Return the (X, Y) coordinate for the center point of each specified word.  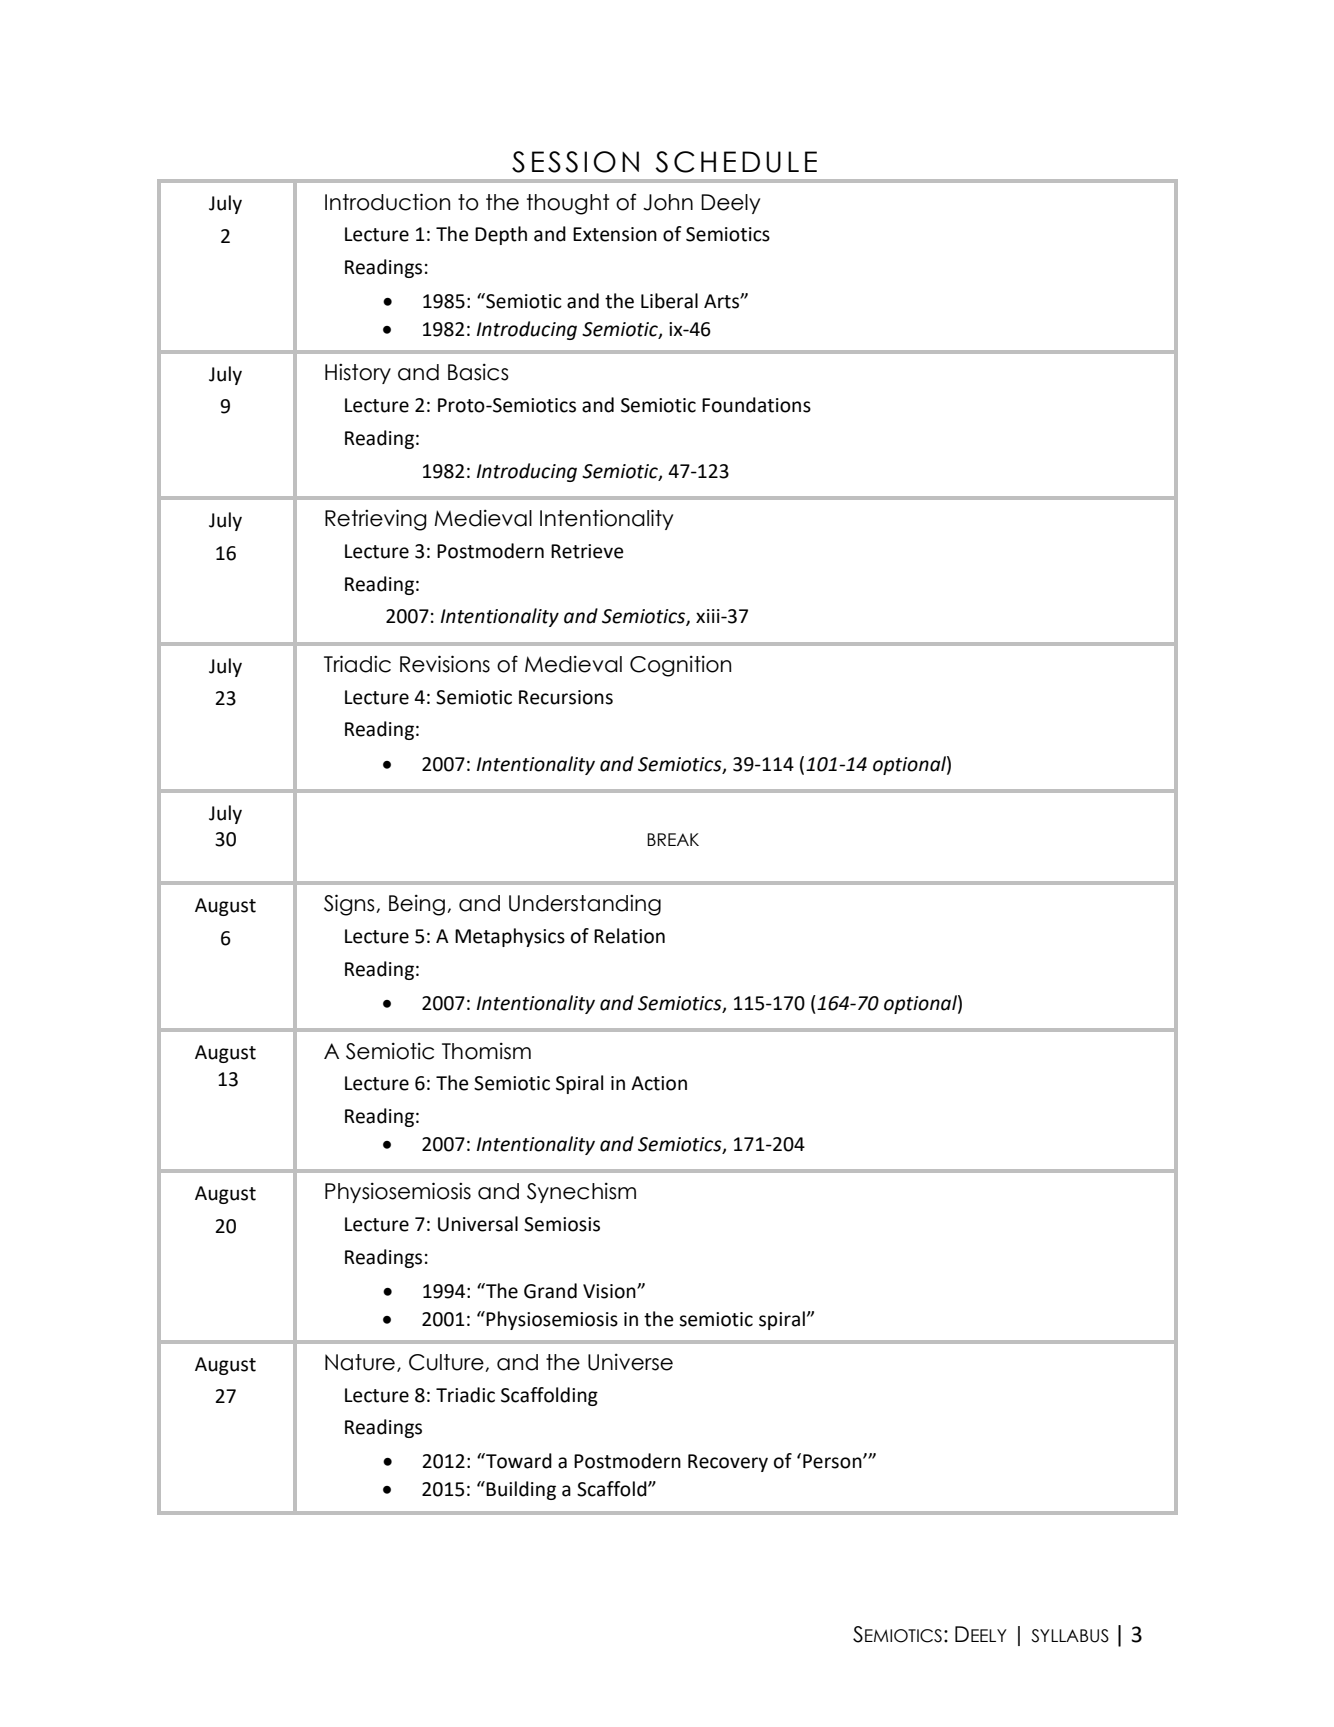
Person (833, 1461)
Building (521, 1490)
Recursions (566, 697)
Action (659, 1083)
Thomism (486, 1051)
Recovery (728, 1463)
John (668, 202)
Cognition (680, 666)
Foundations (756, 405)
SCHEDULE (736, 162)
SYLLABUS (1070, 1636)
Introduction (387, 202)
